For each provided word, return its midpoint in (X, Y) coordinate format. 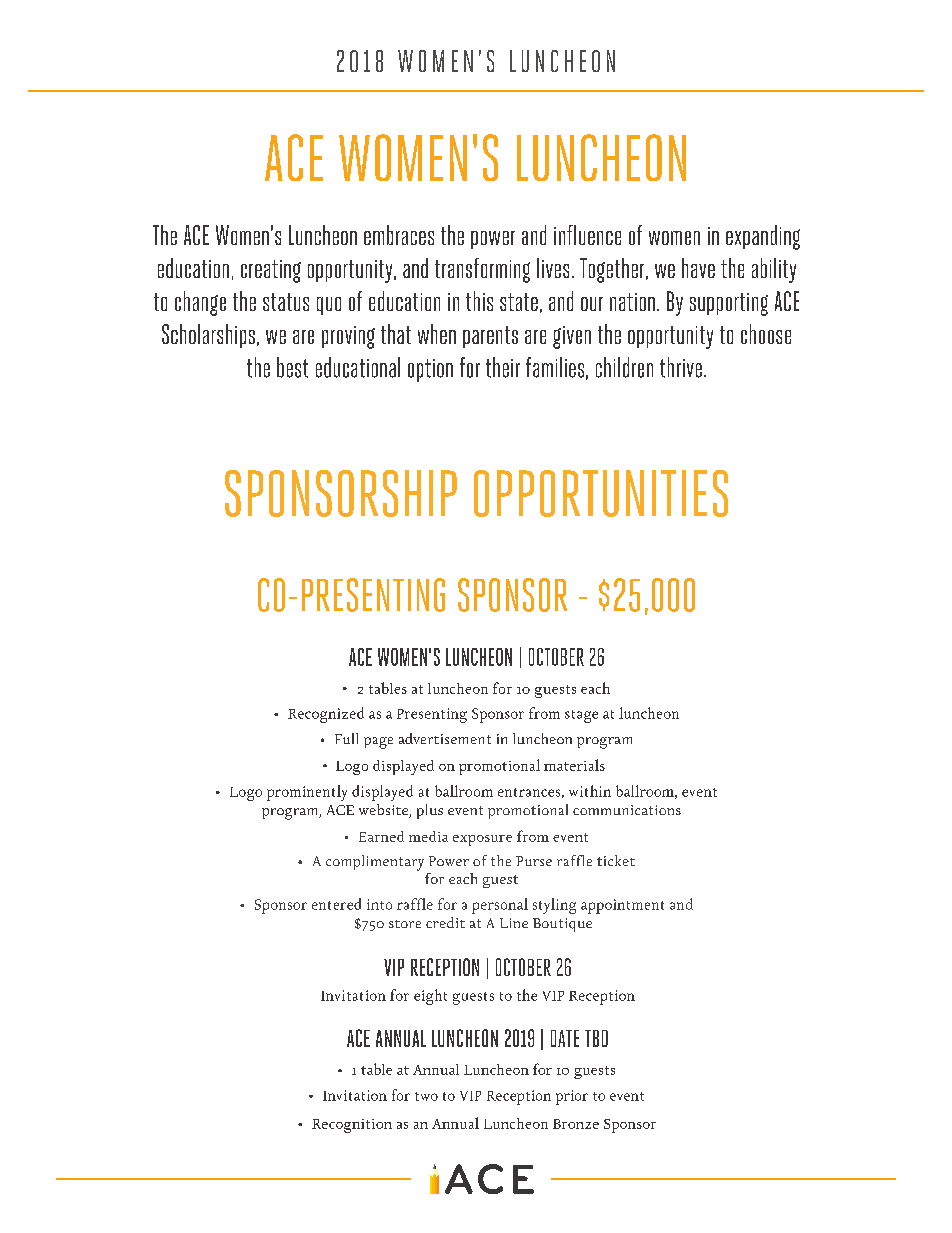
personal (500, 906)
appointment (622, 906)
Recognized (326, 715)
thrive (681, 367)
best (292, 367)
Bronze (576, 1124)
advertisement (445, 738)
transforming (482, 270)
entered (336, 904)
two (426, 1096)
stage (581, 716)
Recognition (352, 1126)
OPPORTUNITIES (601, 493)
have (698, 268)
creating (271, 271)
